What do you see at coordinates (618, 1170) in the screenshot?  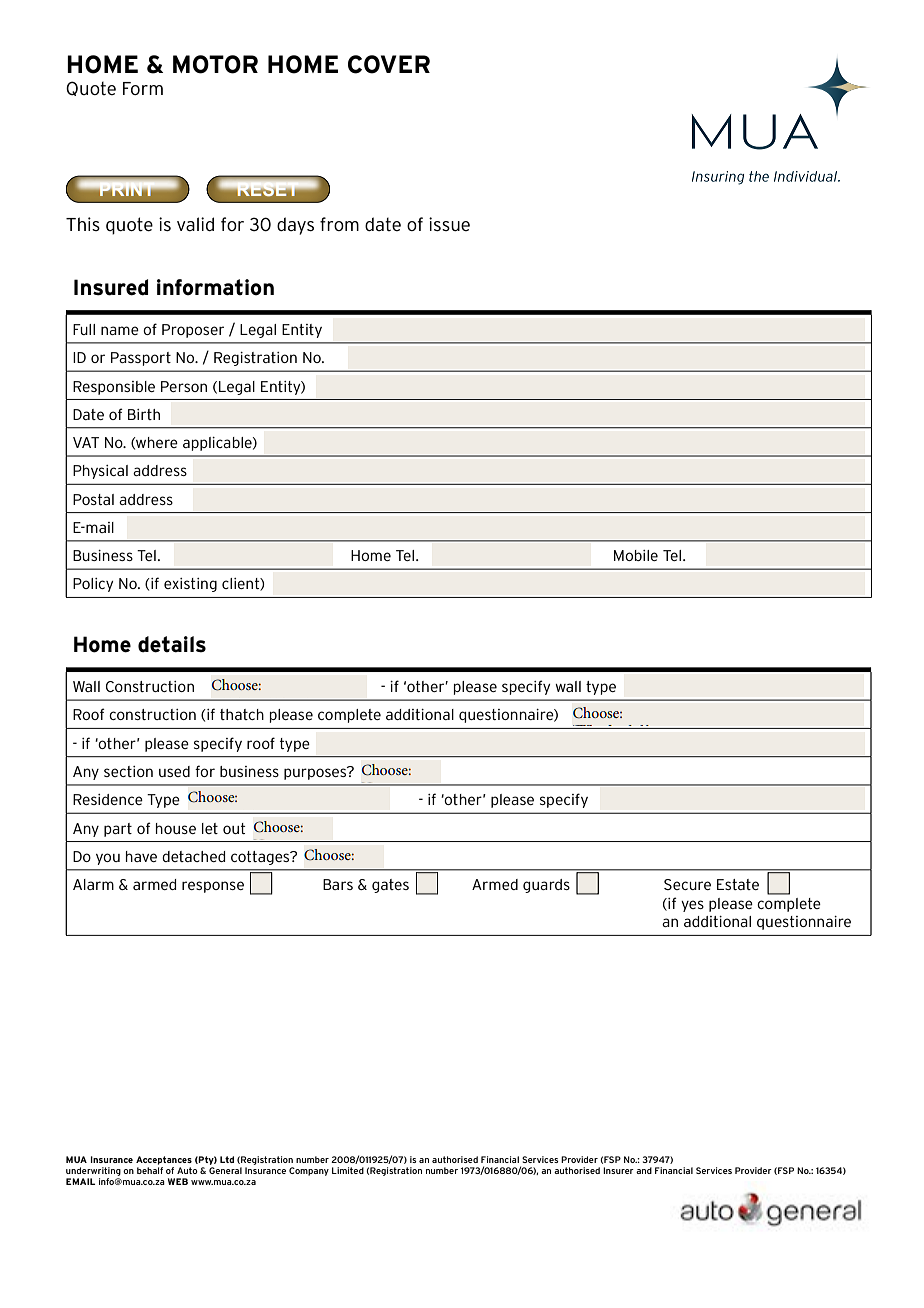 I see `Insurer` at bounding box center [618, 1170].
